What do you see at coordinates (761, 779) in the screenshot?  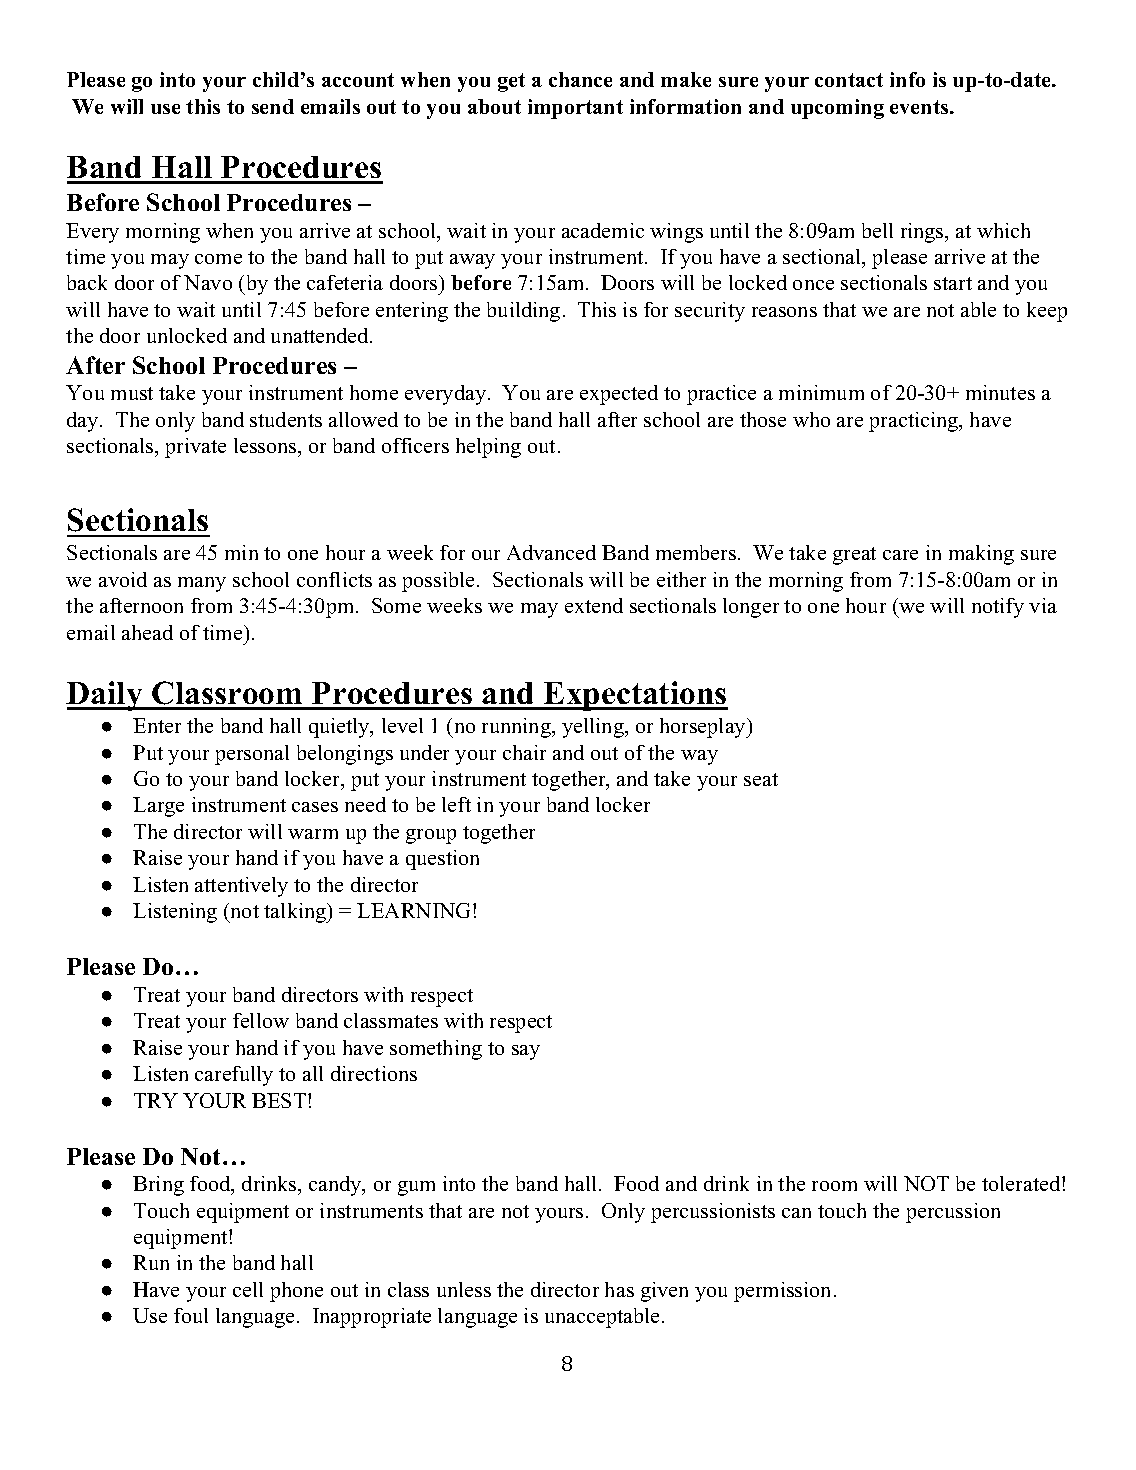 I see `seat` at bounding box center [761, 779].
